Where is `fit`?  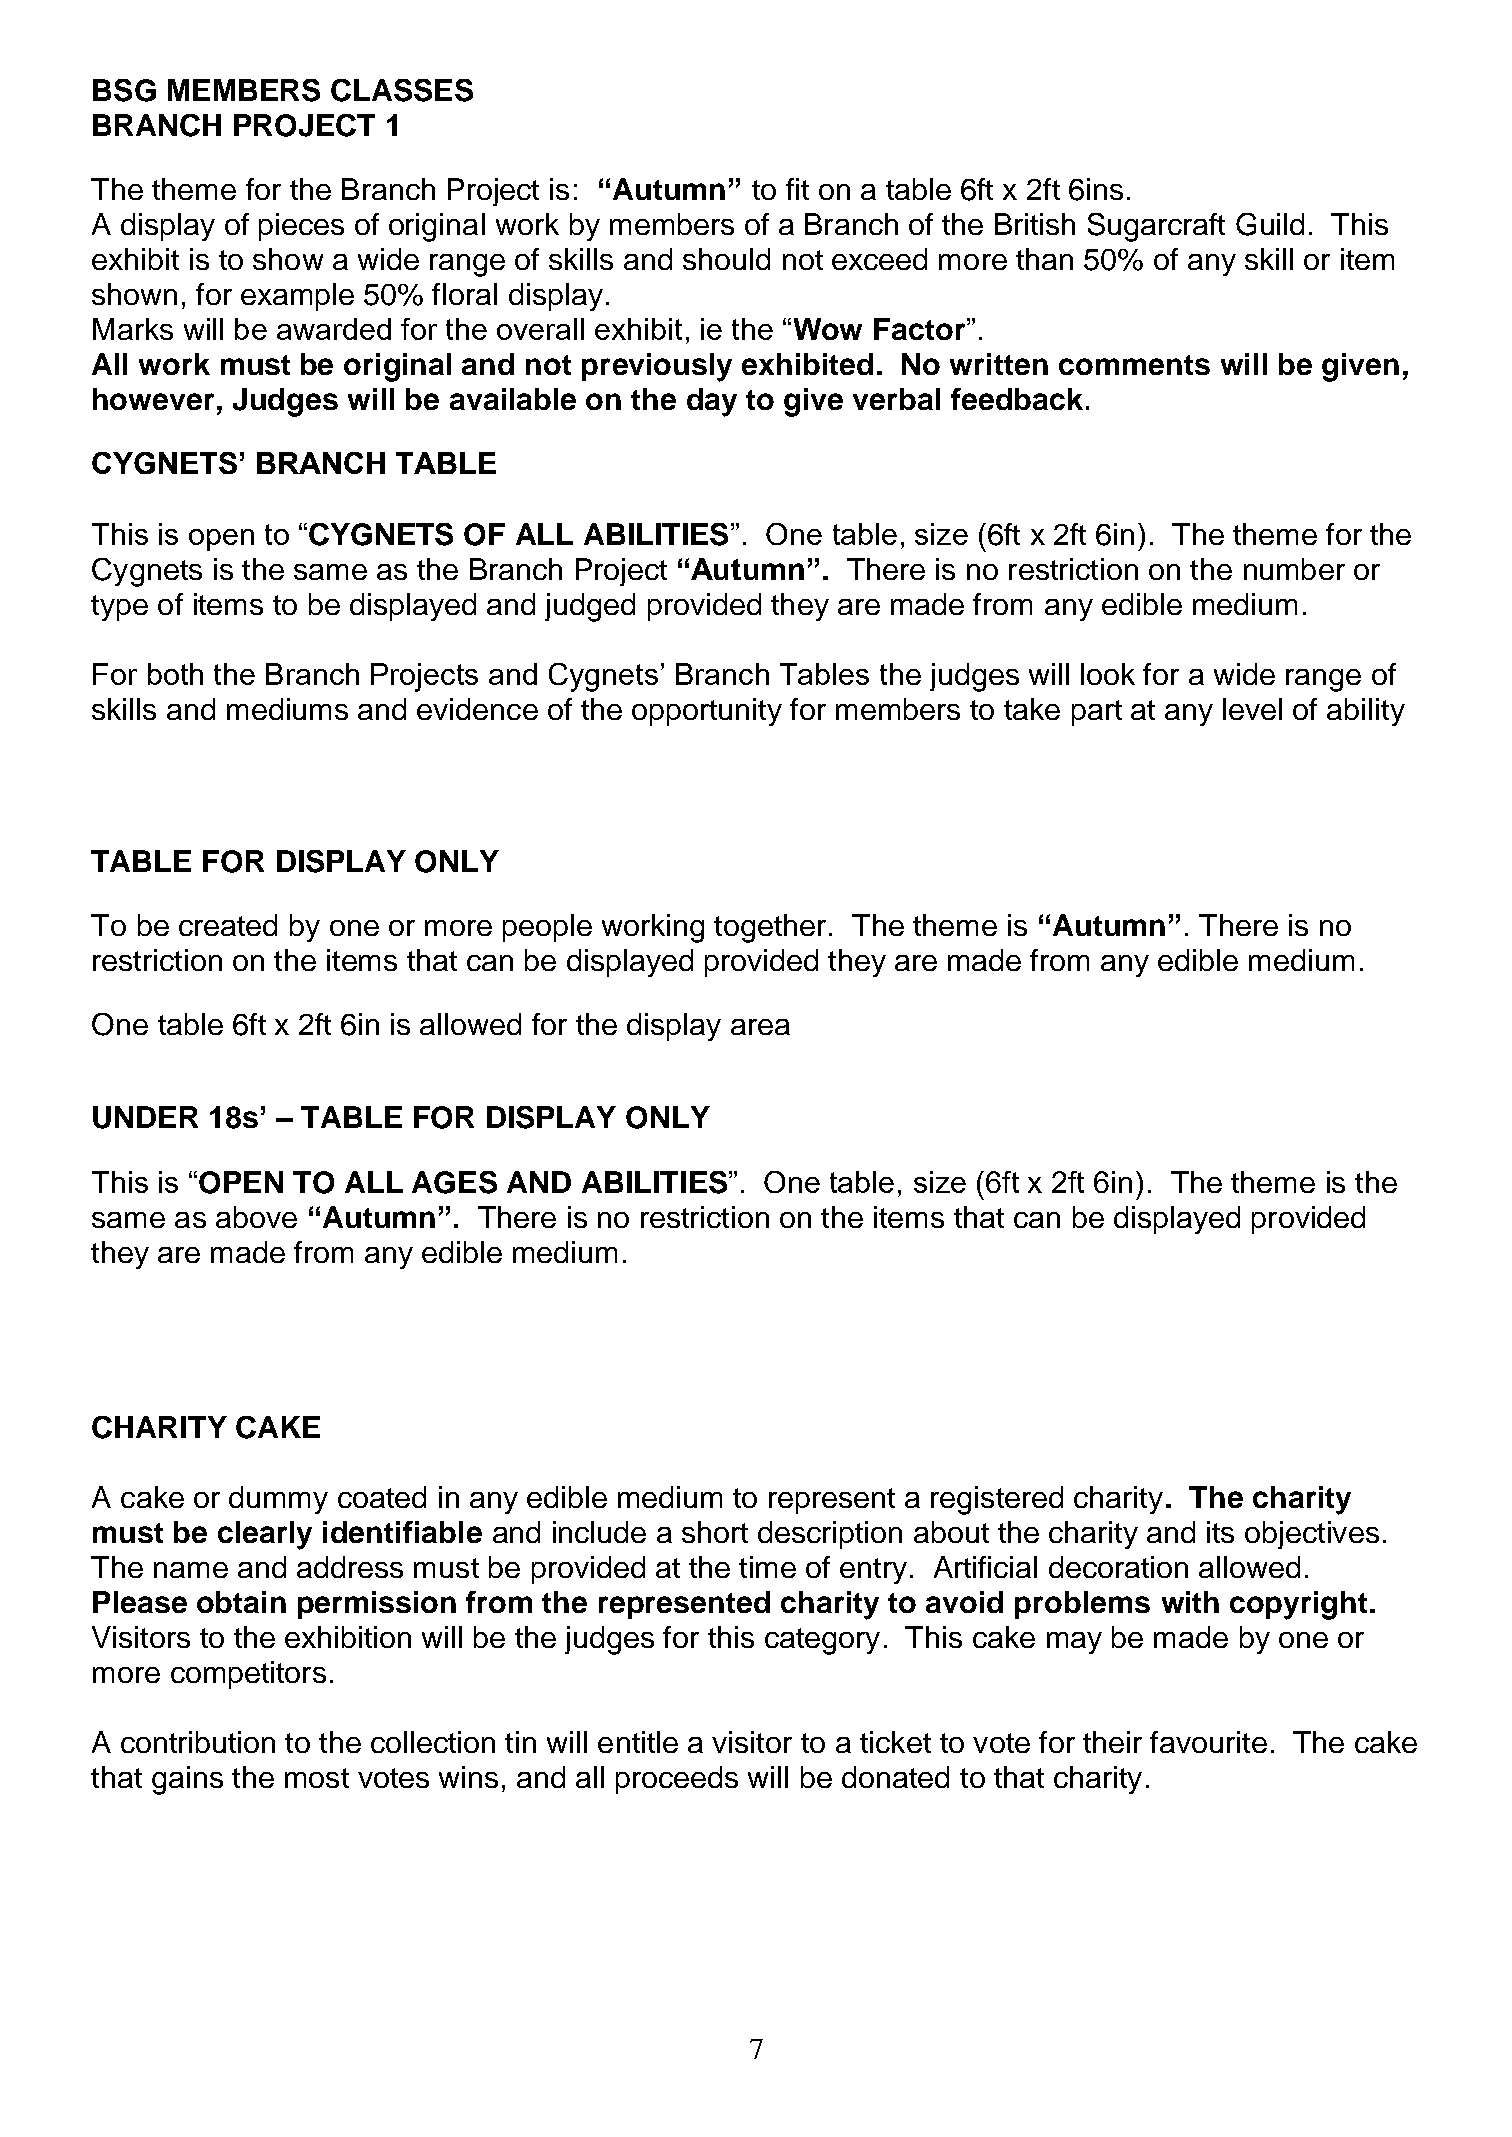
fit is located at coordinates (797, 189).
